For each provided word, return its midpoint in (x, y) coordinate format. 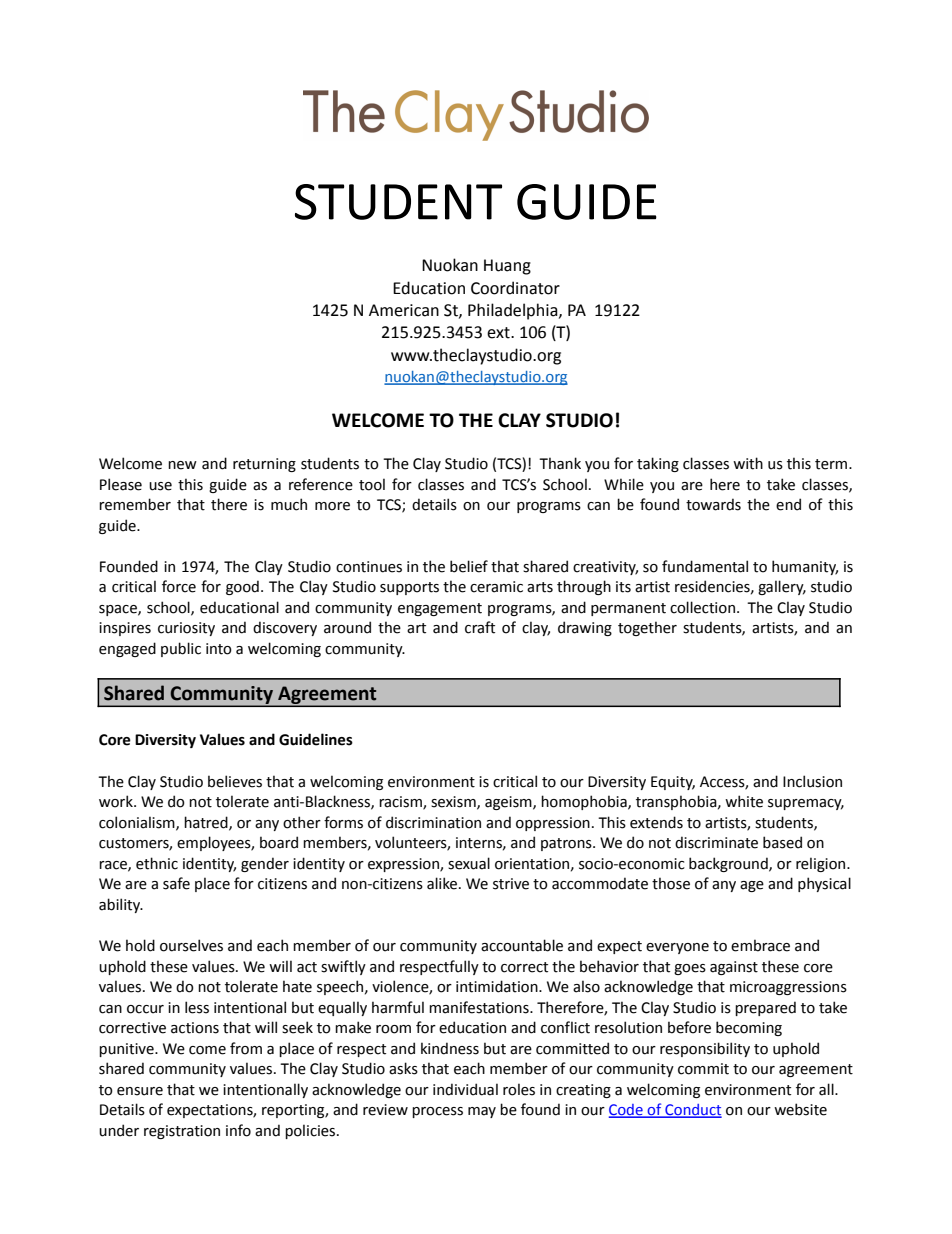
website (800, 1109)
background (729, 864)
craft (480, 627)
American (404, 310)
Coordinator (515, 288)
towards (713, 504)
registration (182, 1132)
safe (176, 883)
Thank (560, 463)
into (219, 649)
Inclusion (812, 781)
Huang (507, 267)
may (482, 1112)
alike (443, 883)
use (160, 486)
